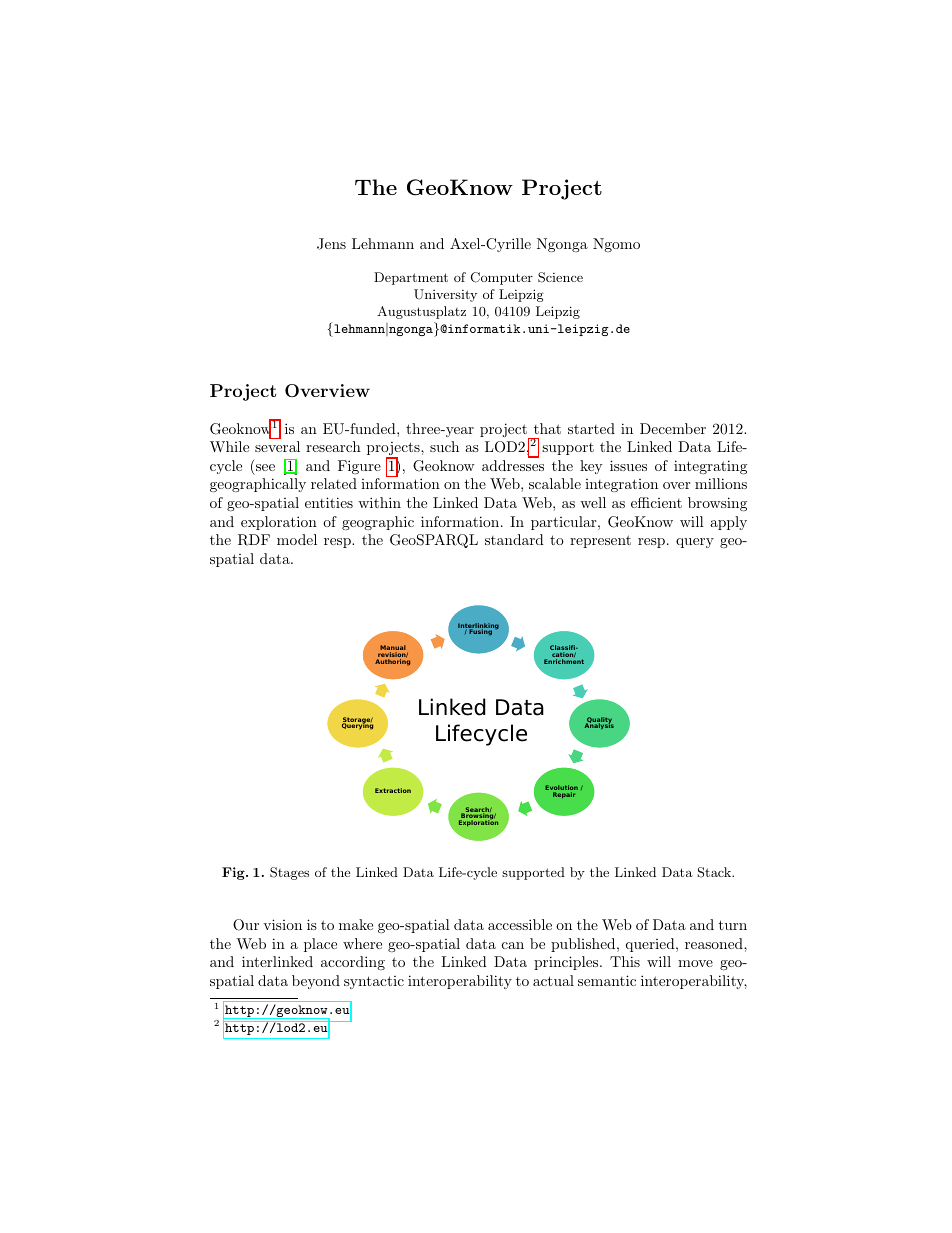 The height and width of the screenshot is (1233, 952). Describe the element at coordinates (320, 945) in the screenshot. I see `place` at that location.
